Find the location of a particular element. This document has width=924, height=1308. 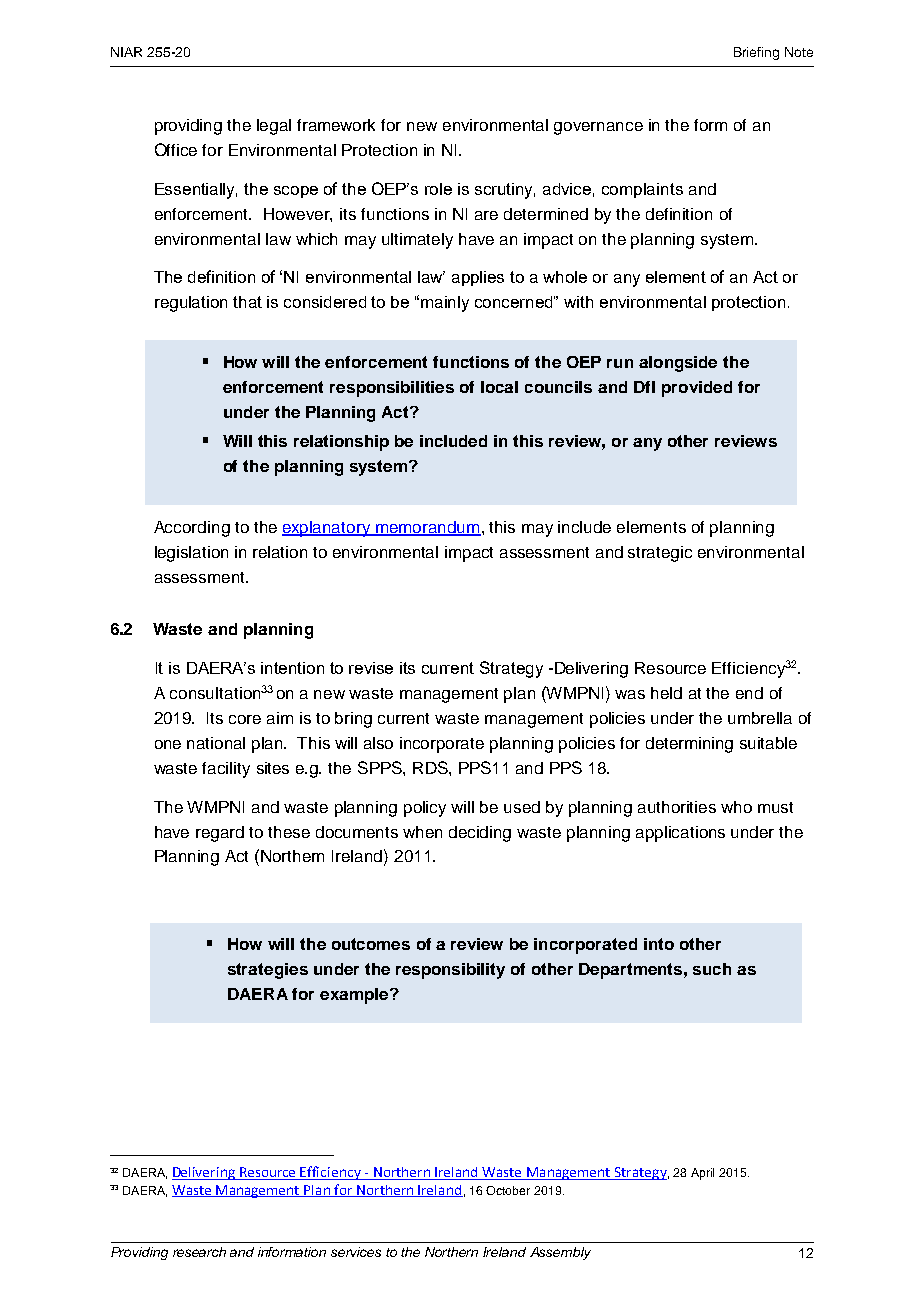

legal is located at coordinates (274, 127).
